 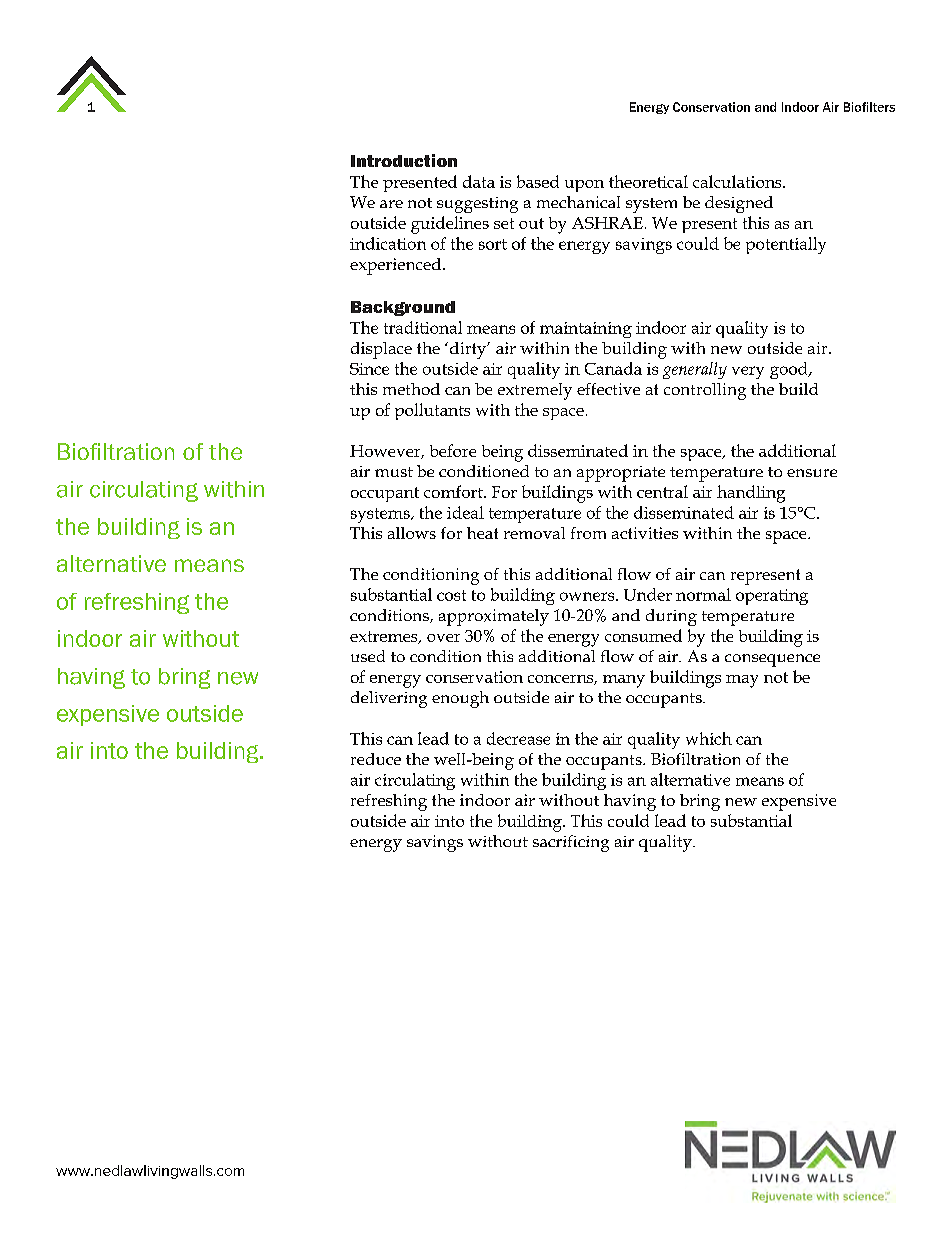 What do you see at coordinates (621, 474) in the page?
I see `appropriate` at bounding box center [621, 474].
